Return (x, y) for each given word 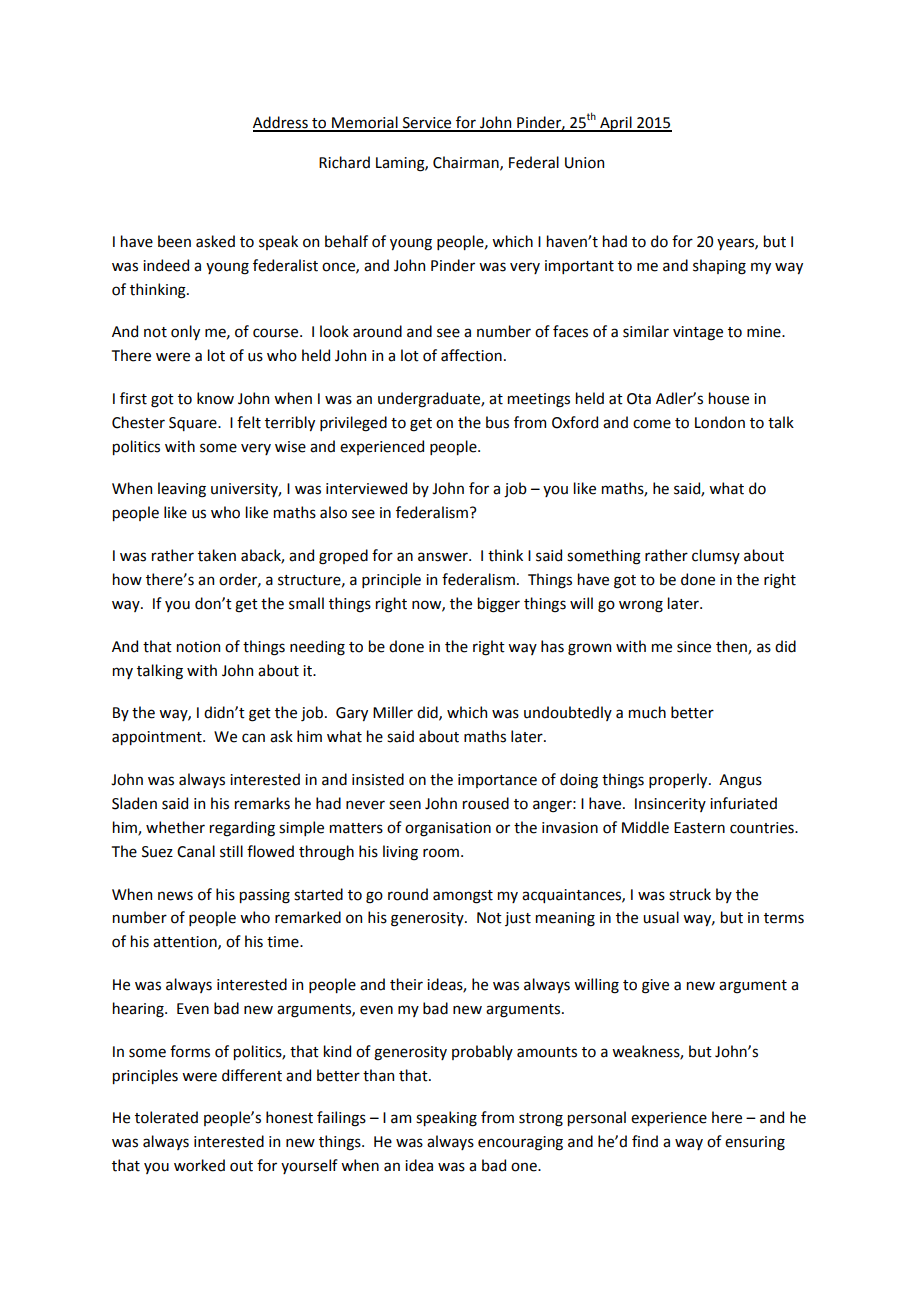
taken (217, 555)
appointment (158, 738)
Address (281, 123)
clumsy (716, 556)
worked (199, 1165)
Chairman (467, 163)
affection (471, 355)
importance (497, 781)
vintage (698, 333)
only (185, 332)
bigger (499, 605)
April (616, 124)
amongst (463, 897)
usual (661, 917)
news (175, 896)
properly (679, 780)
